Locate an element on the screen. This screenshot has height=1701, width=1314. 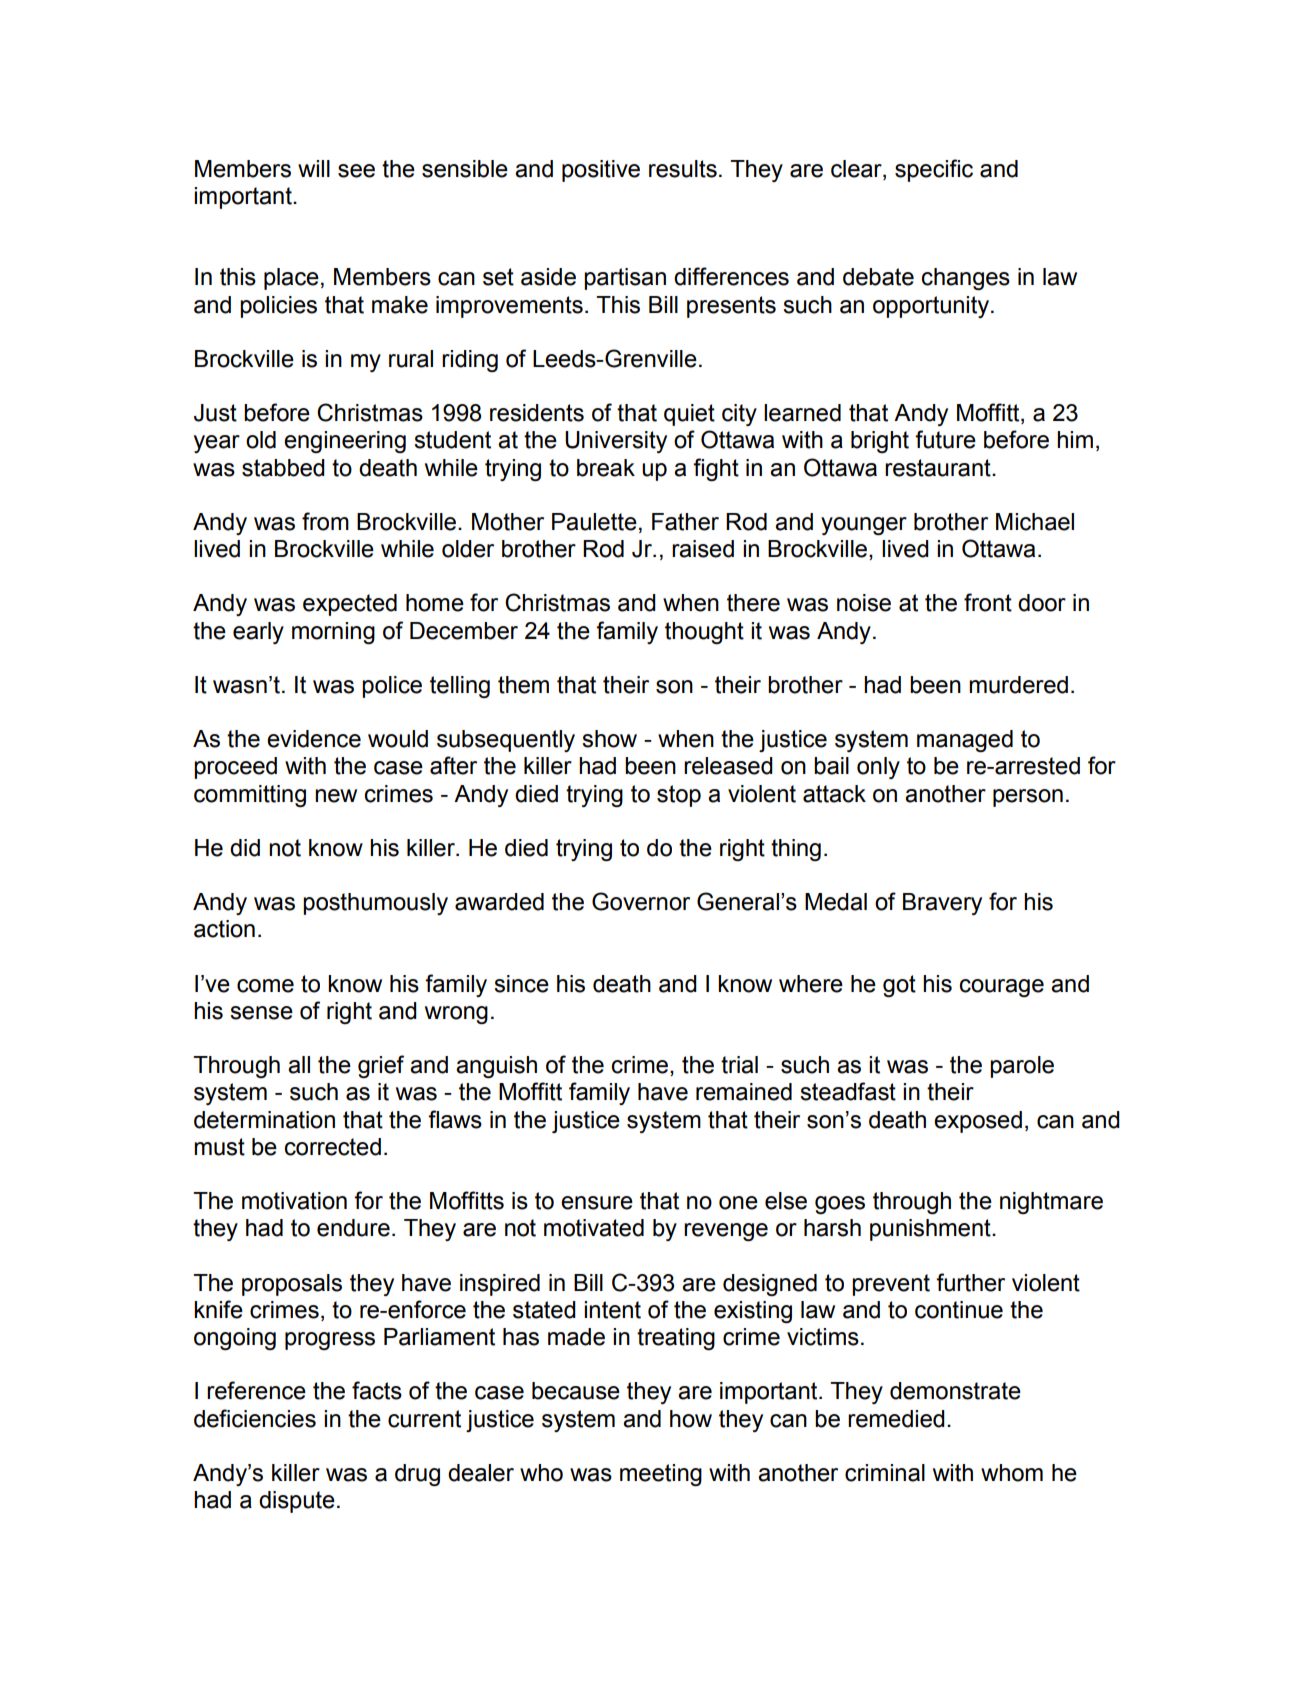
ensure is located at coordinates (597, 1203).
